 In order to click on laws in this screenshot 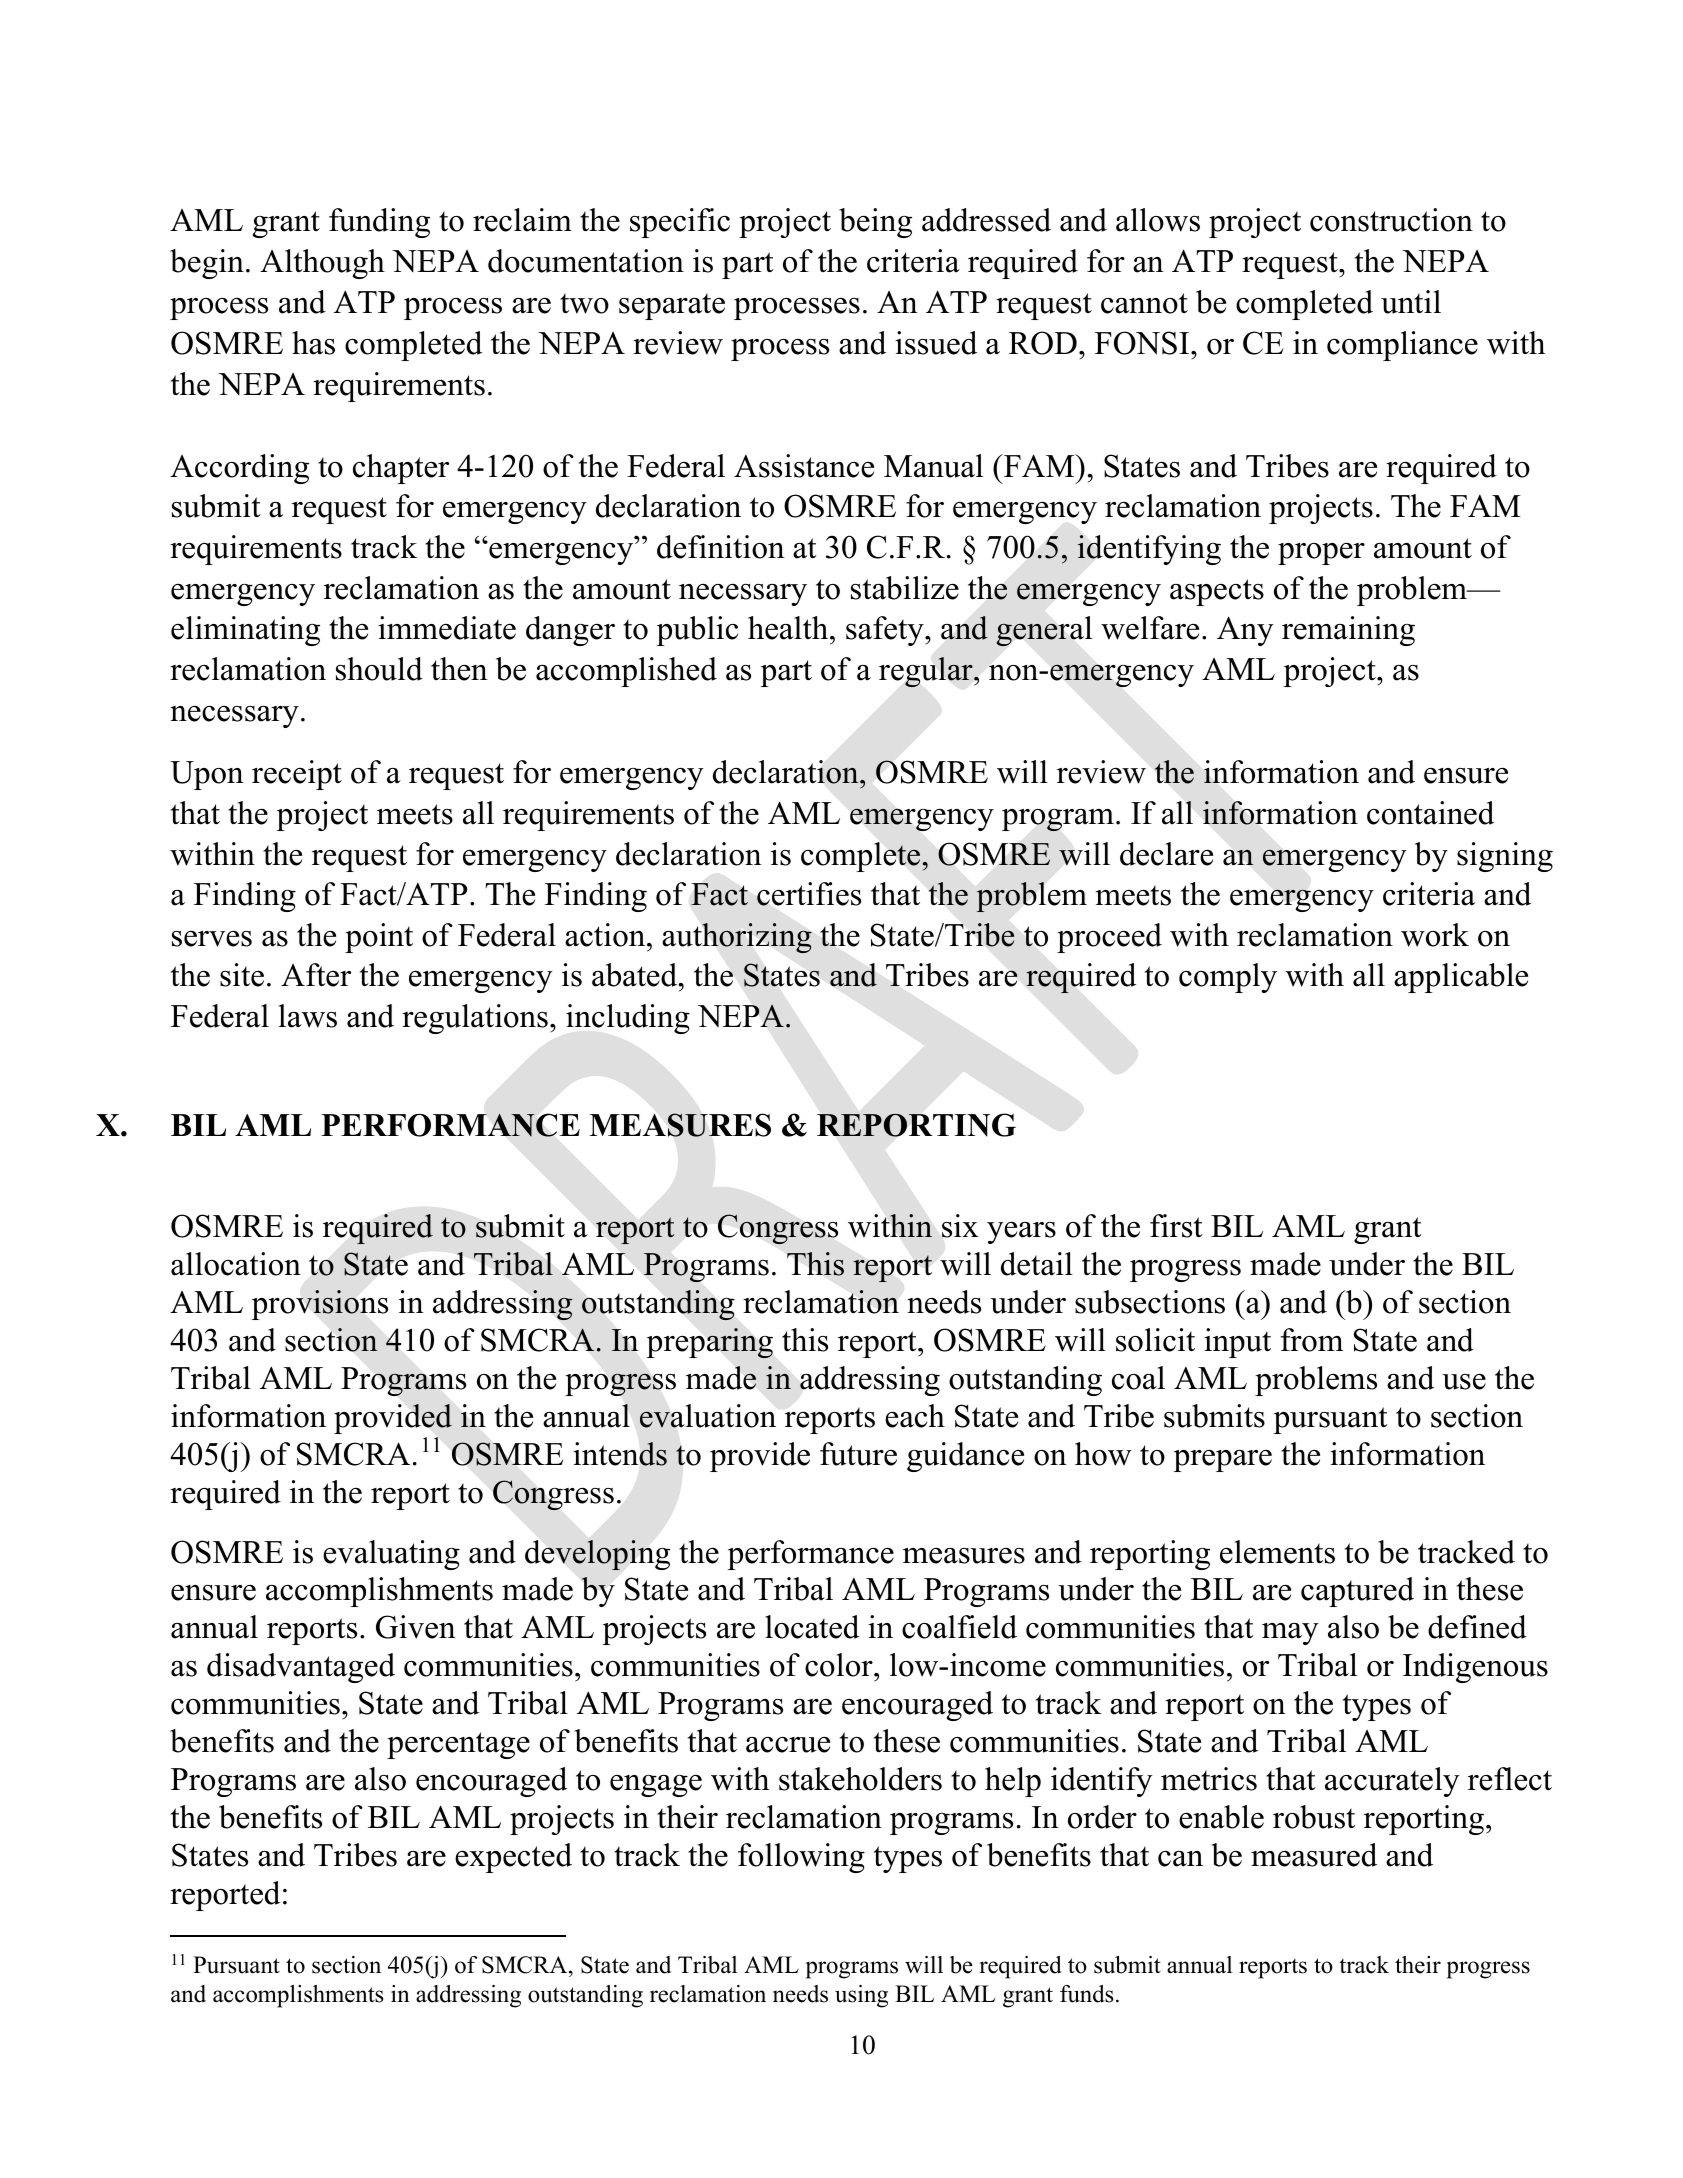, I will do `click(308, 1016)`.
